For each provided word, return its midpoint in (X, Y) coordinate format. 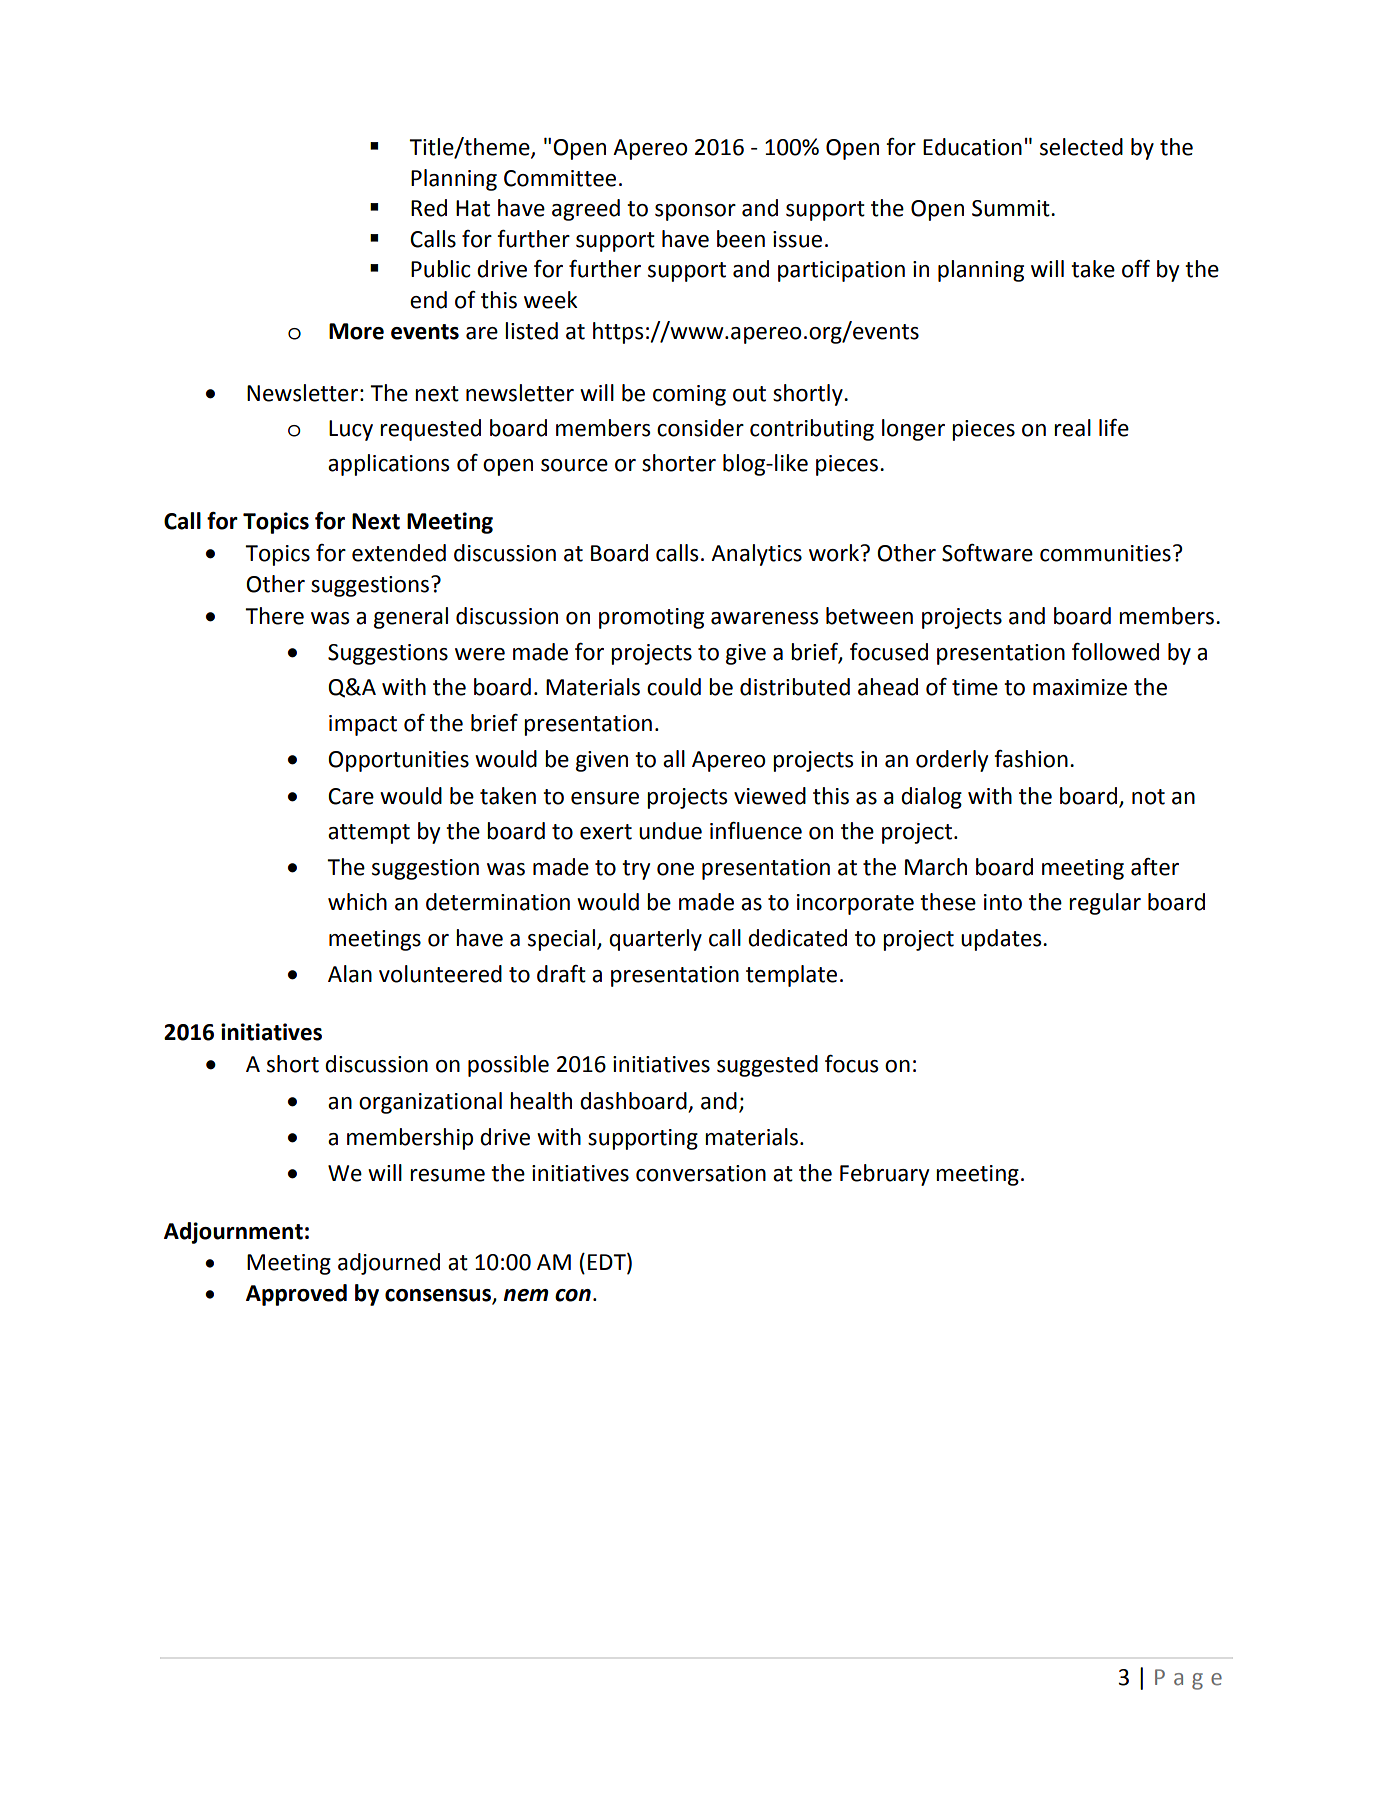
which (357, 902)
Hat (473, 208)
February (884, 1175)
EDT (608, 1263)
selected (1081, 147)
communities (1105, 553)
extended (399, 553)
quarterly (655, 940)
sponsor (695, 212)
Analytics (756, 555)
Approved (296, 1295)
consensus (438, 1295)
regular (1105, 904)
